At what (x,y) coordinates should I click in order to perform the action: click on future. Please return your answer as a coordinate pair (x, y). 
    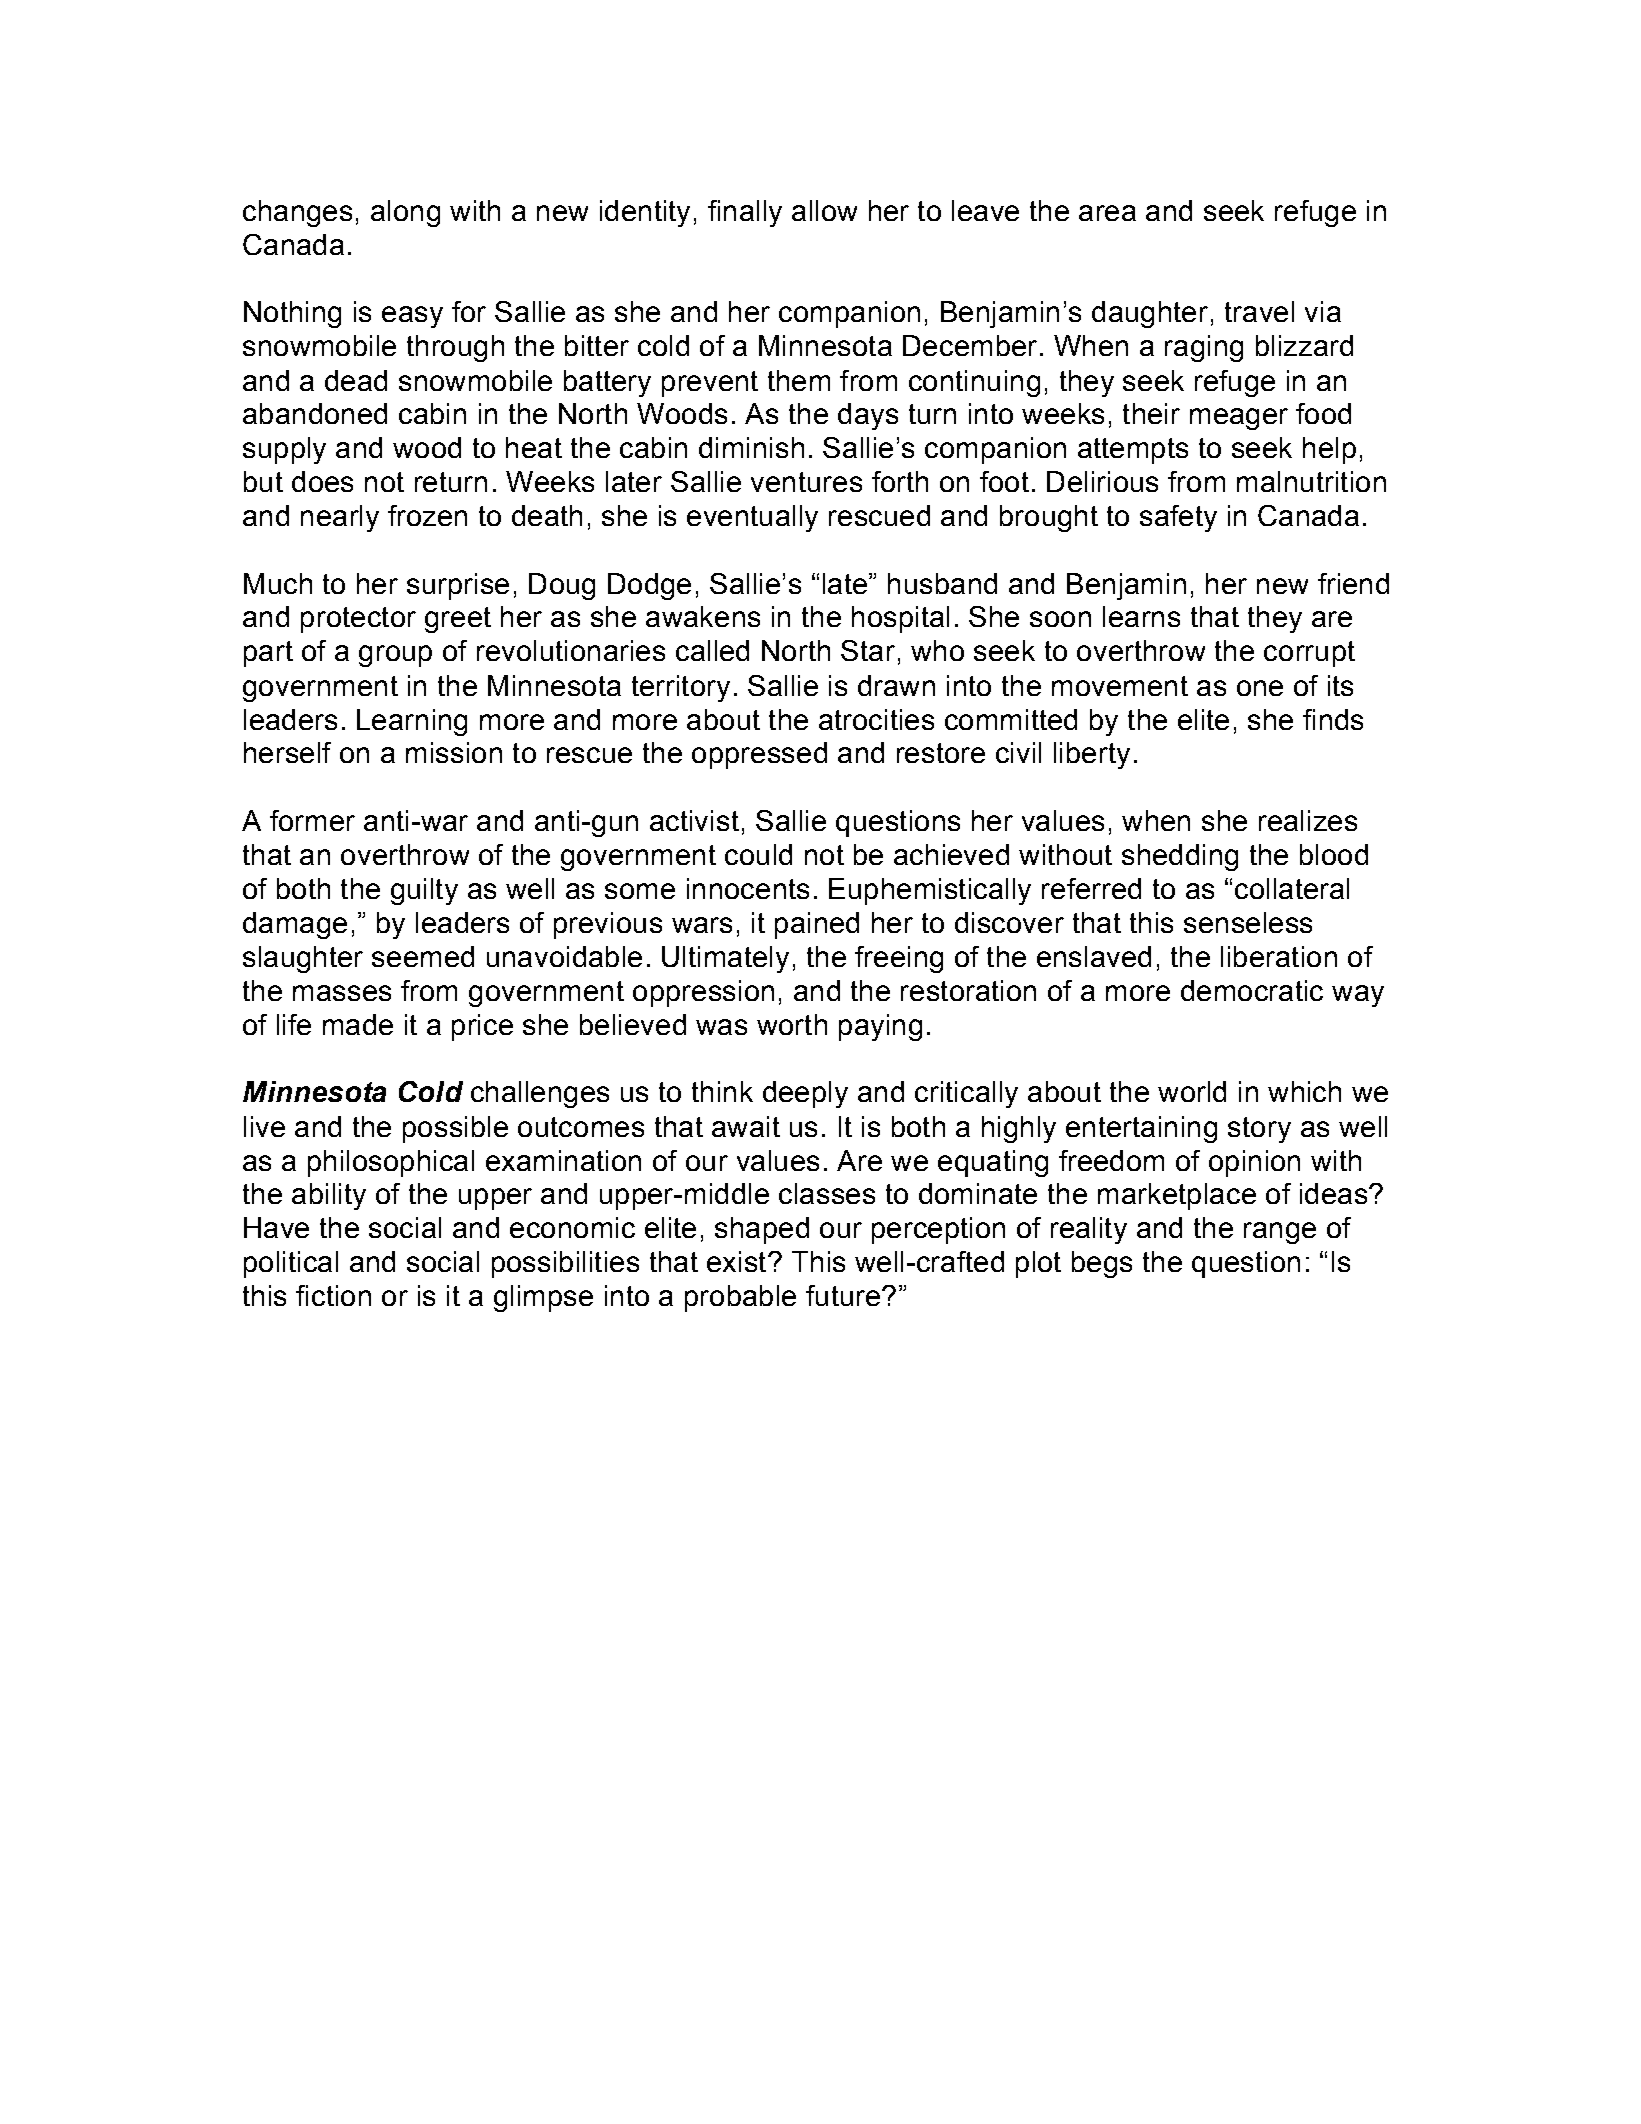
    Looking at the image, I should click on (843, 1295).
